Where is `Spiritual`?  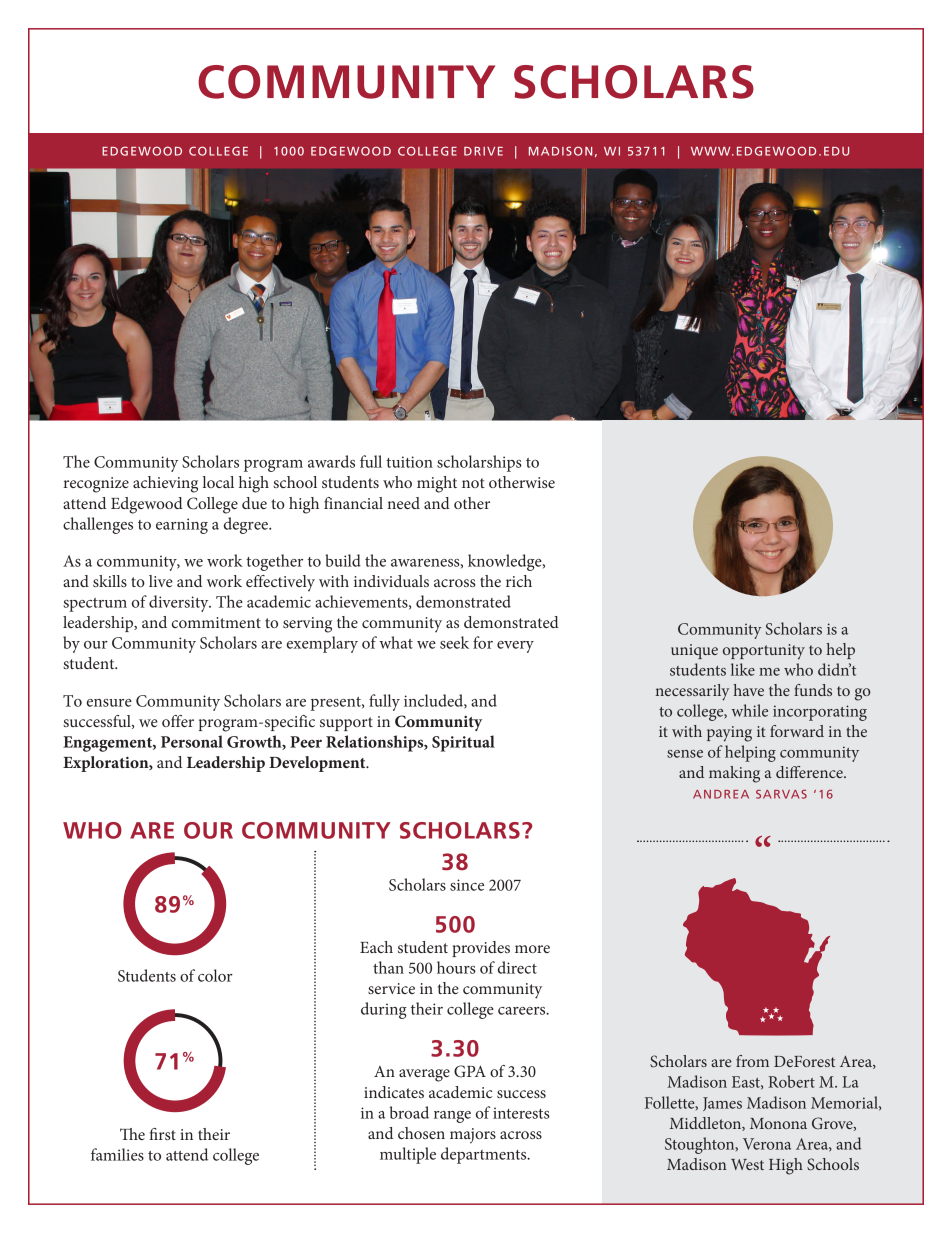 Spiritual is located at coordinates (463, 743).
